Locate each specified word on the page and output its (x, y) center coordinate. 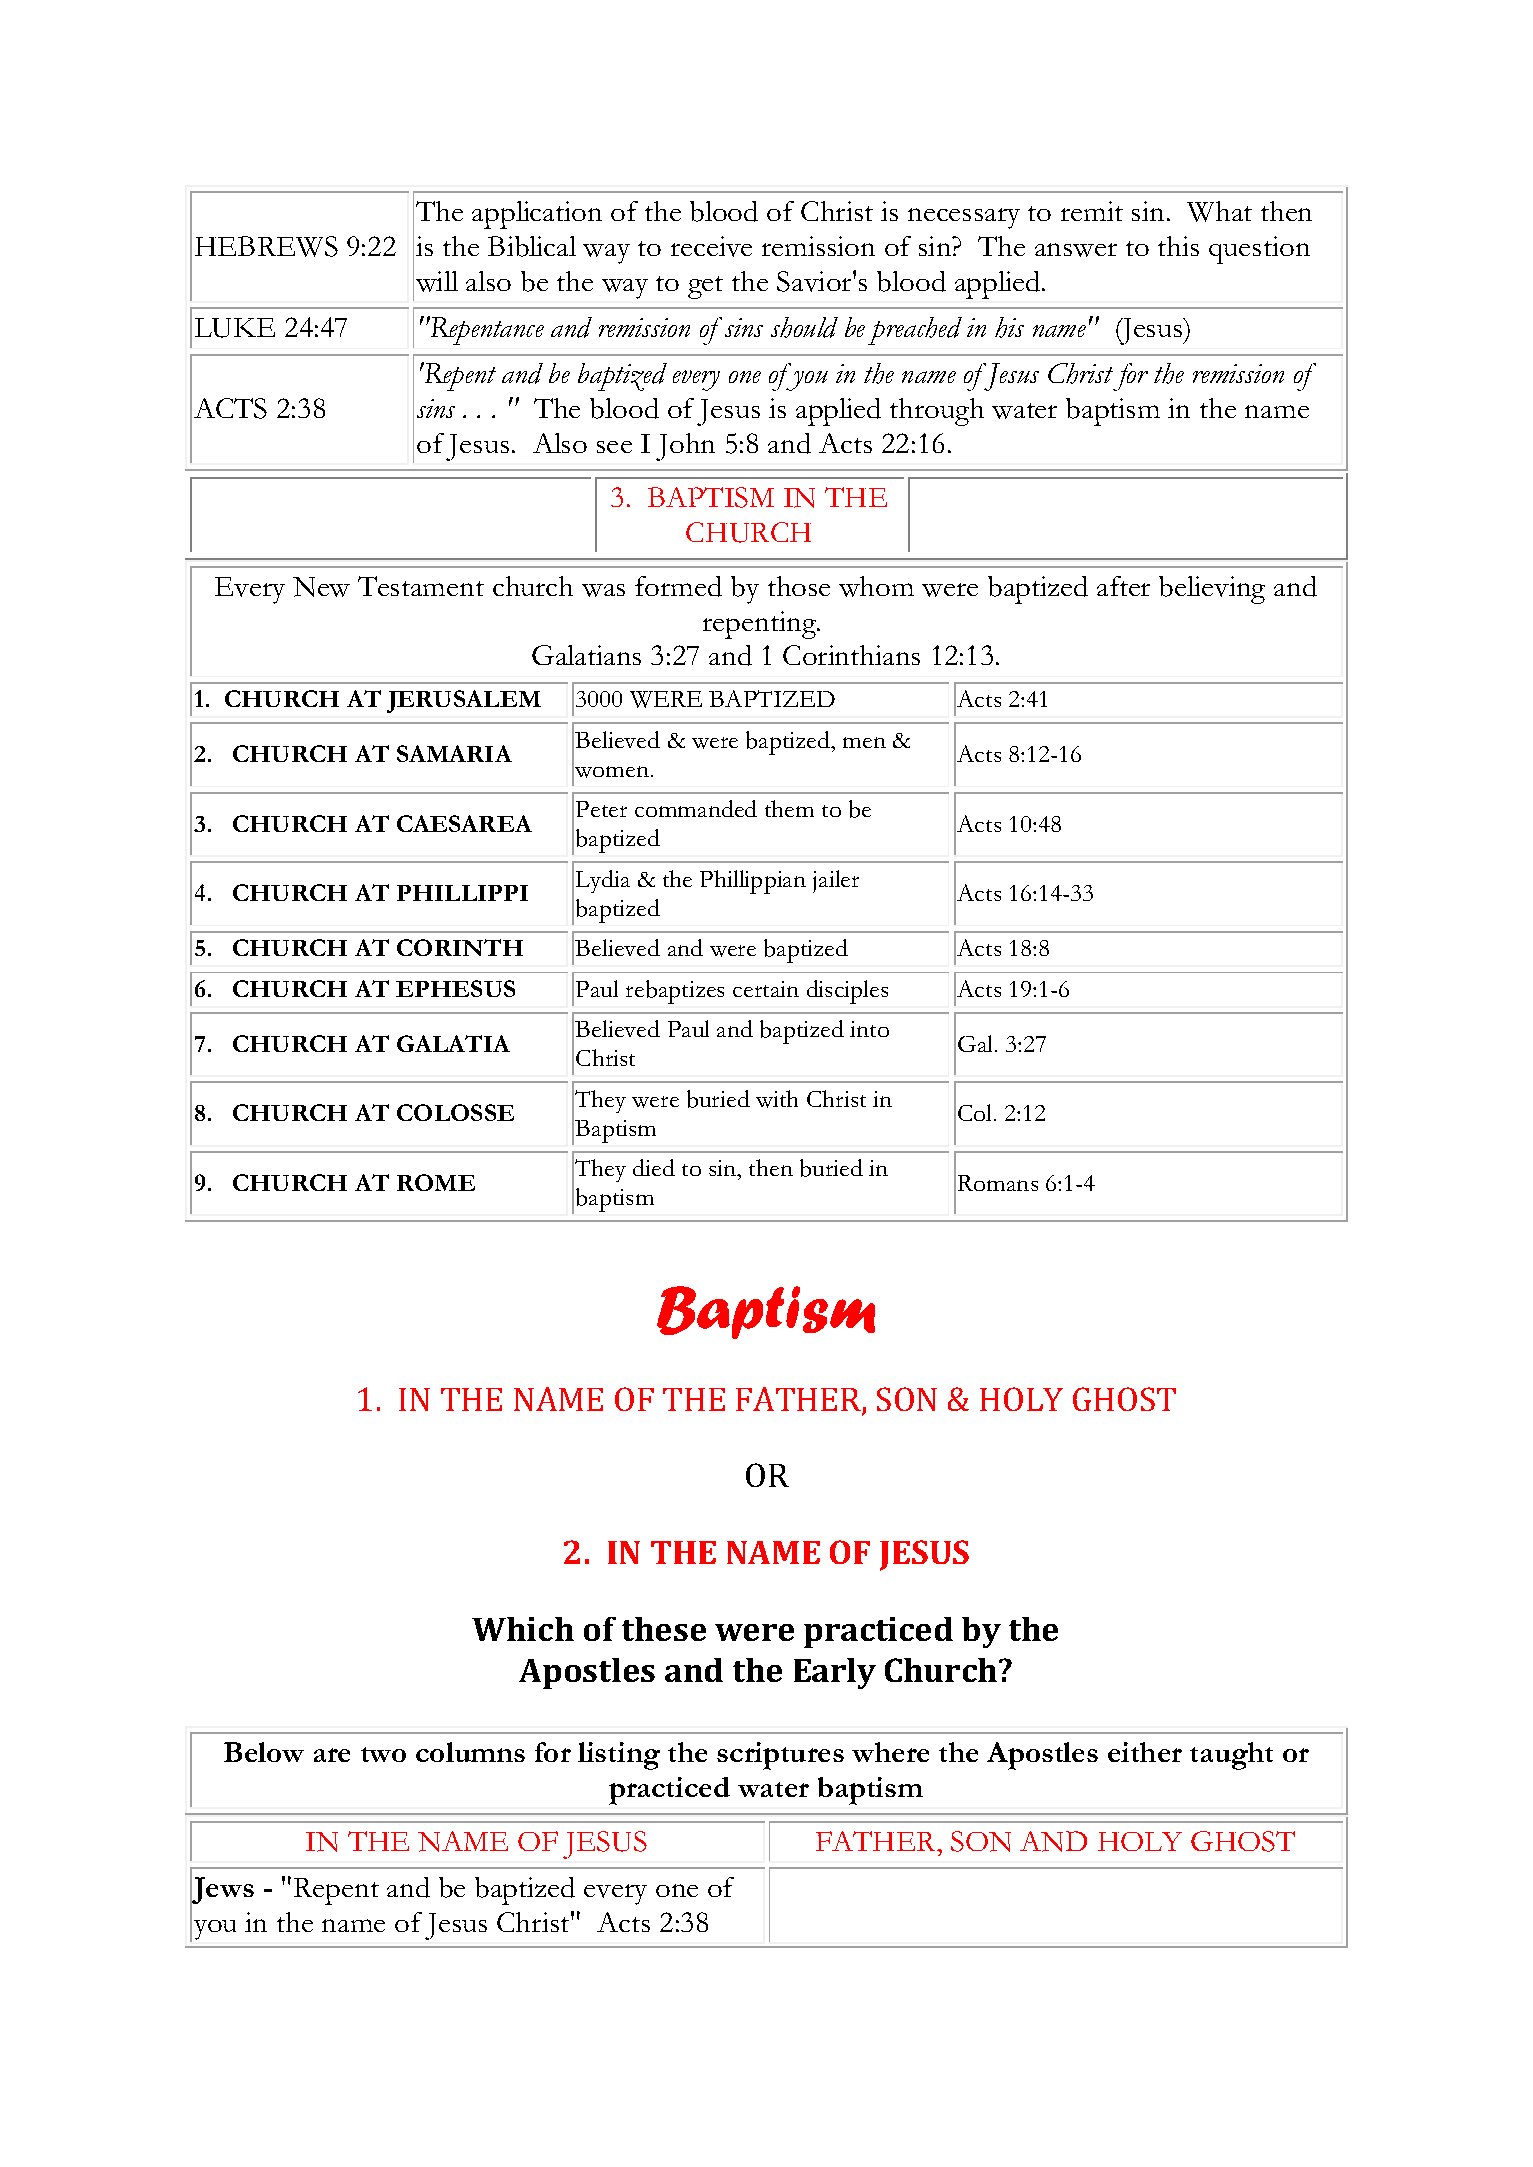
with (777, 1099)
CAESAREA (464, 823)
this (1178, 246)
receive (711, 246)
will (437, 281)
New (321, 587)
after (1123, 586)
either (1145, 1752)
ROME (436, 1182)
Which (523, 1629)
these (664, 1629)
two (383, 1754)
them (789, 808)
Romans (998, 1183)
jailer (836, 881)
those (799, 586)
